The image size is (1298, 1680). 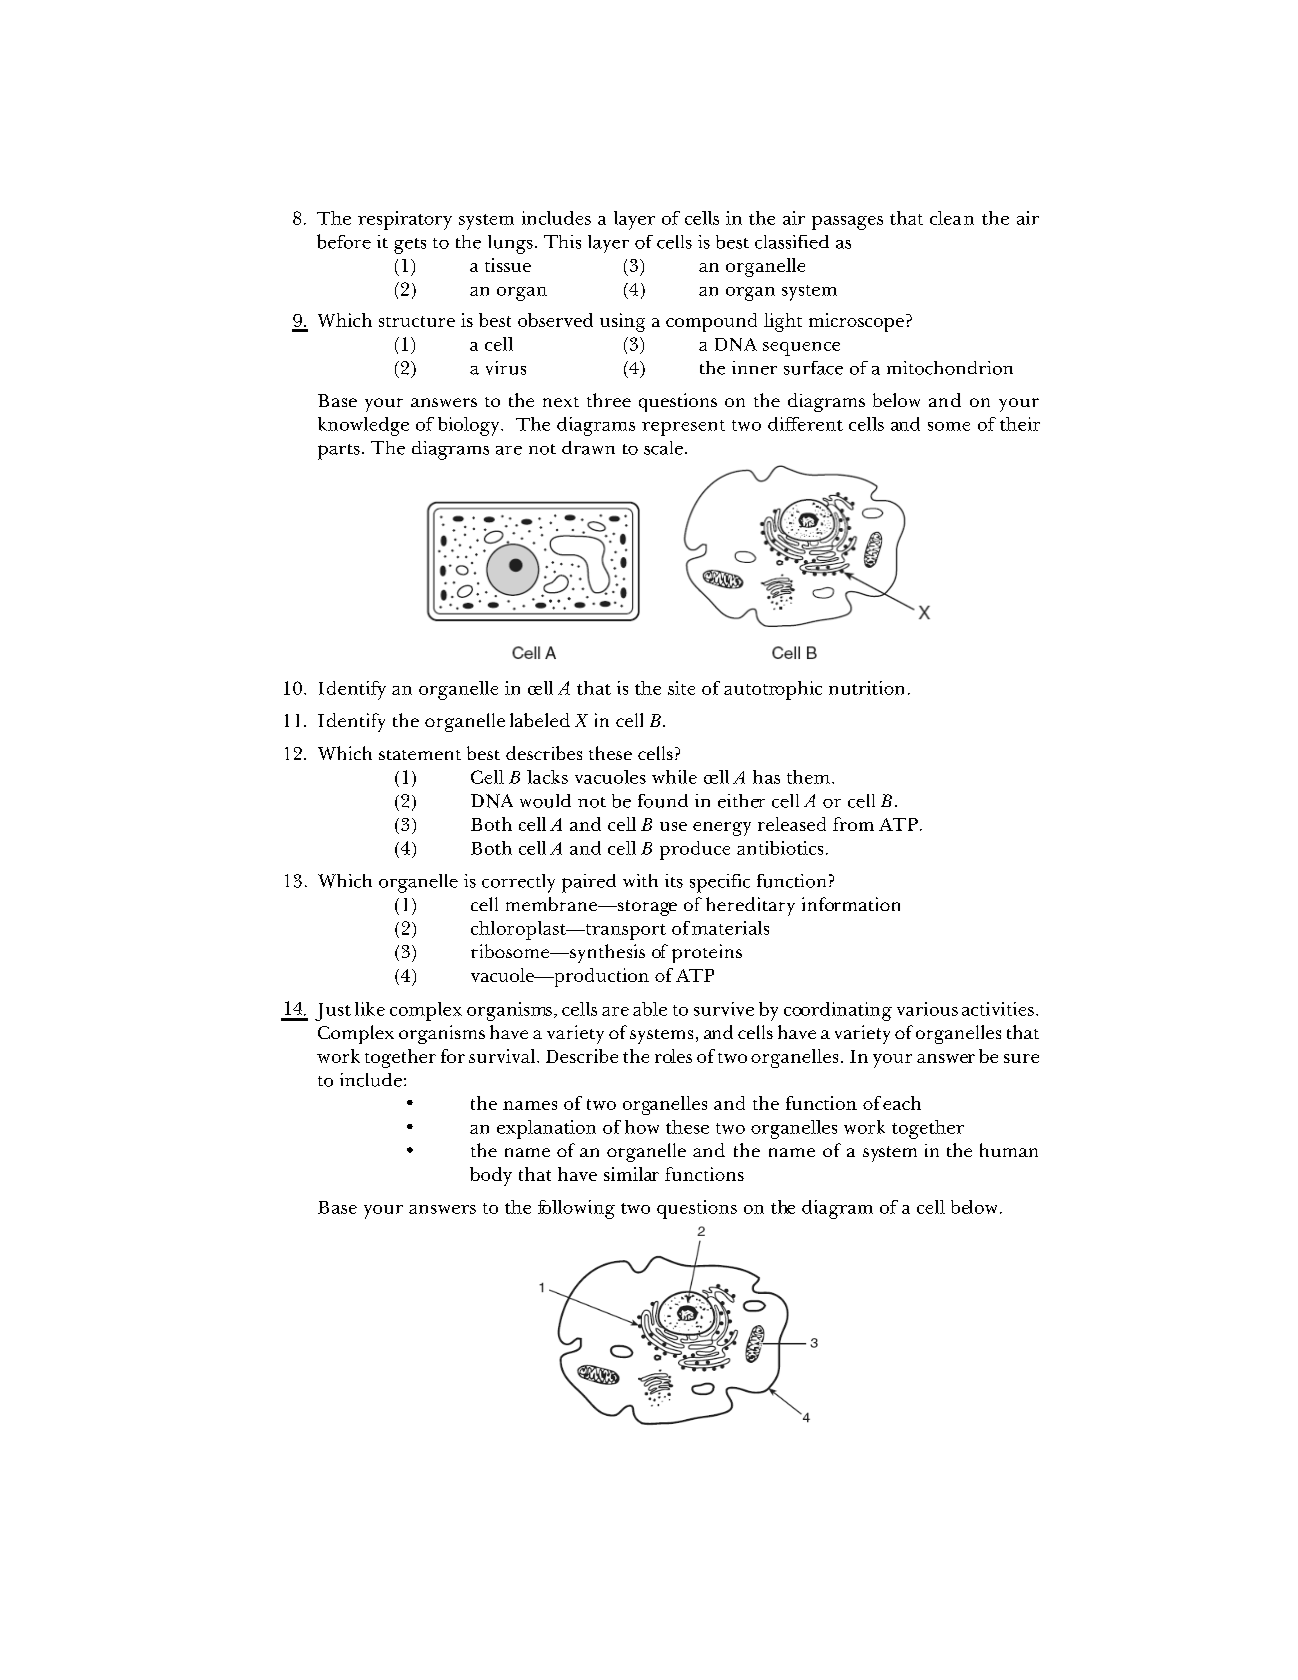 I want to click on gets, so click(x=410, y=246).
